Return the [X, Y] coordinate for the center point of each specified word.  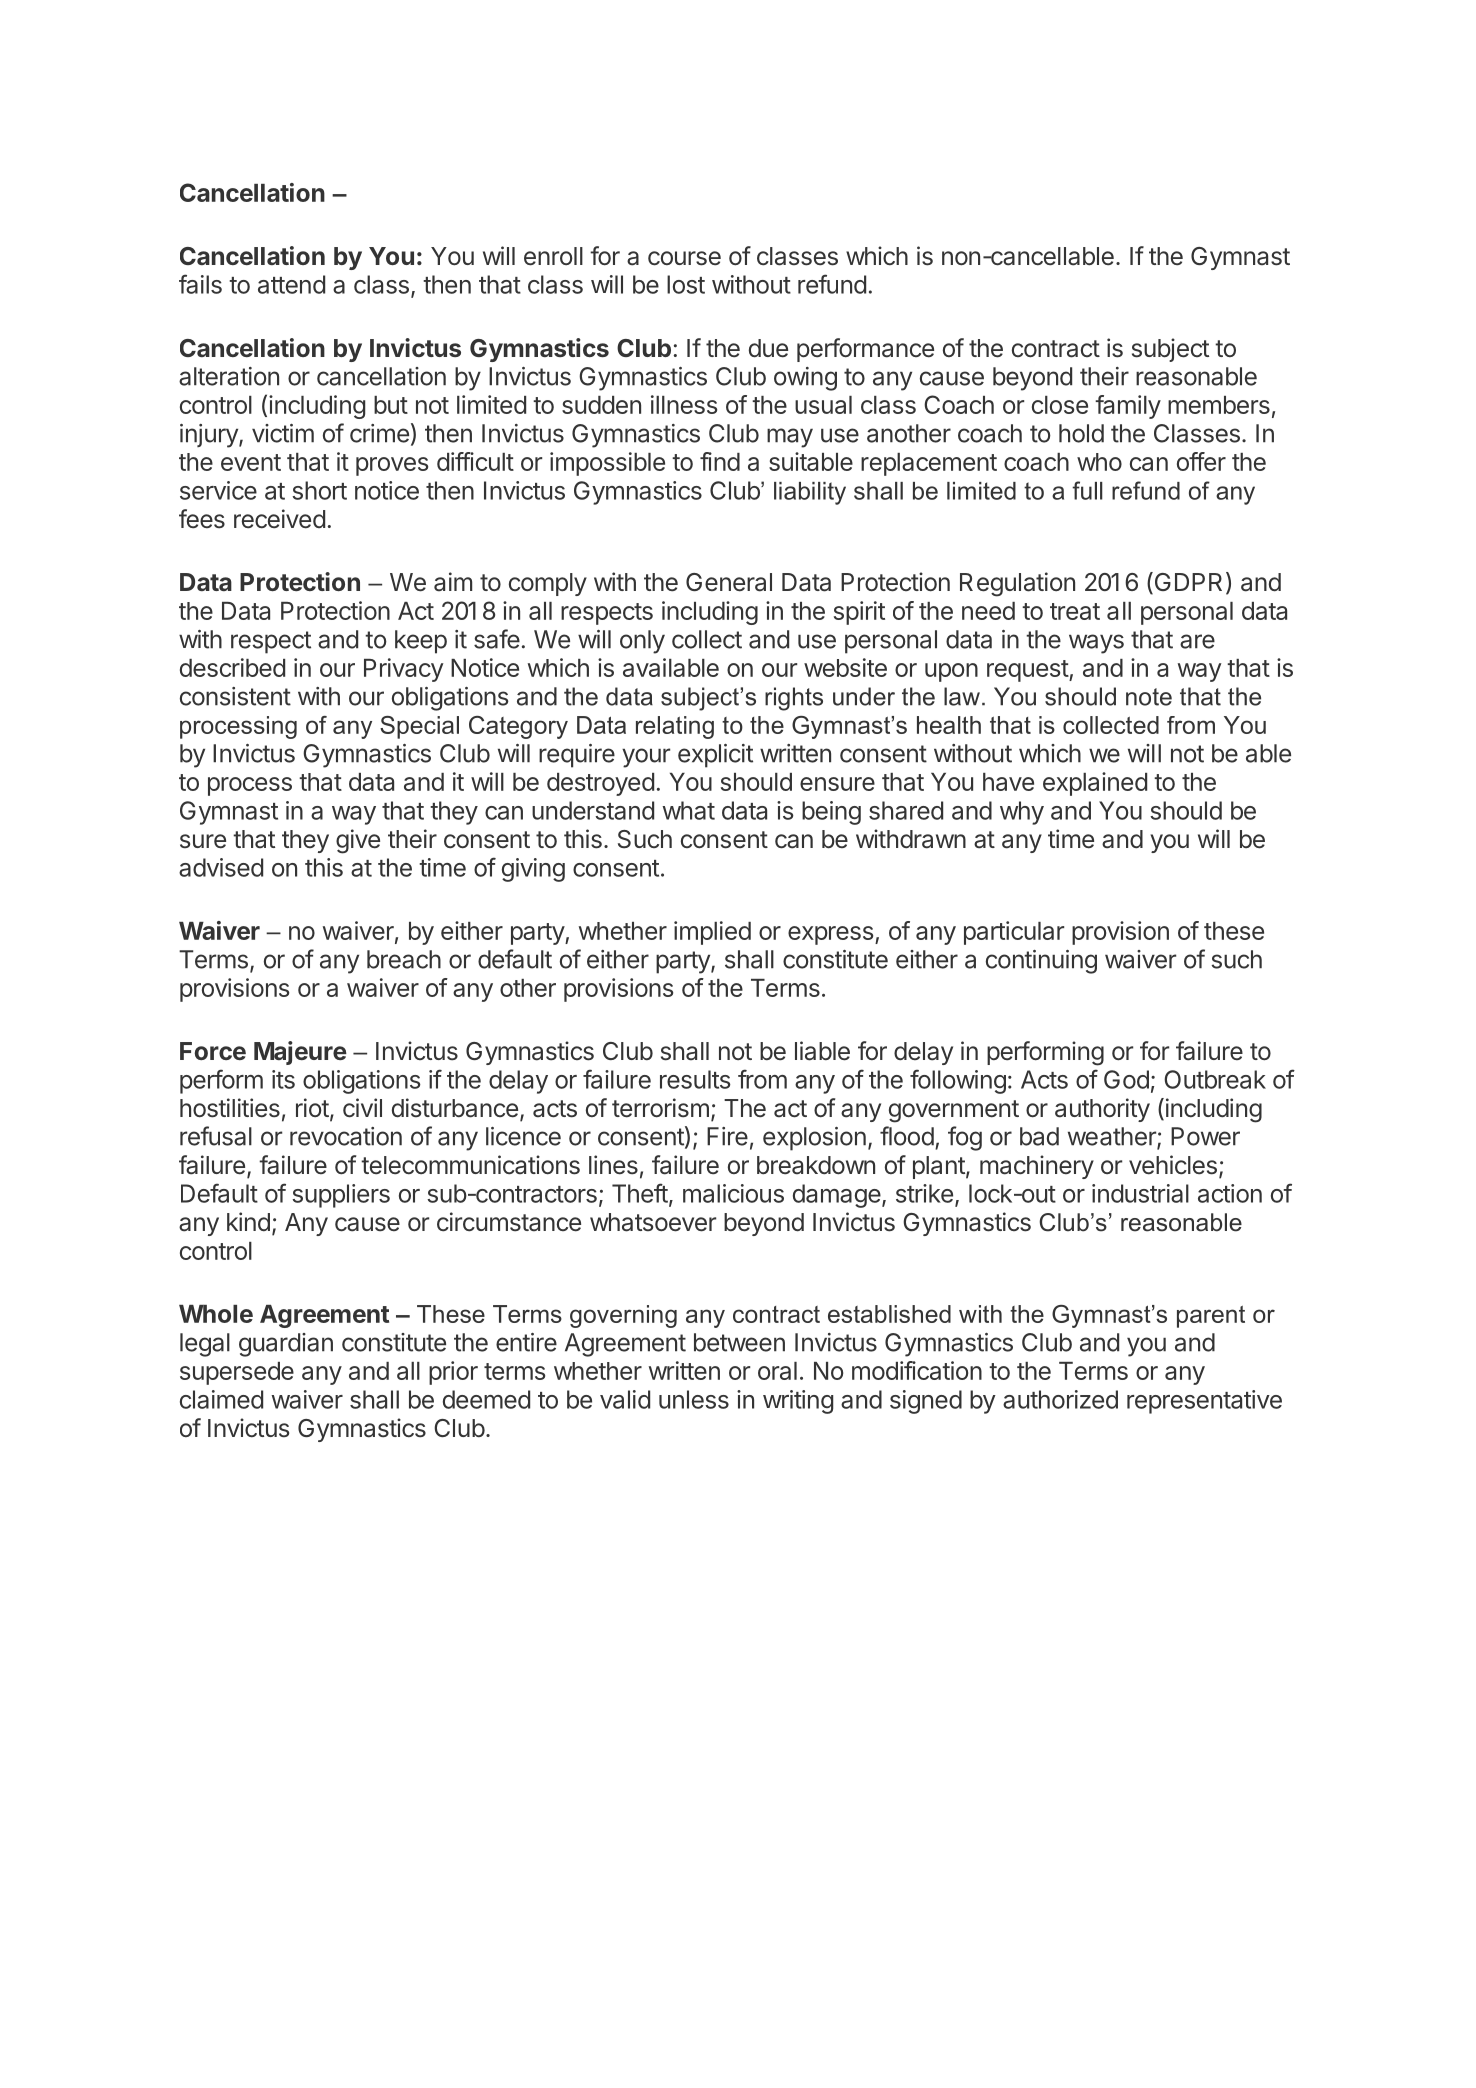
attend [291, 284]
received [279, 519]
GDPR [1187, 583]
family [1128, 407]
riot [312, 1107]
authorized [1060, 1399]
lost [686, 284]
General [729, 582]
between [739, 1342]
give [358, 841]
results [695, 1079]
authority [1102, 1110]
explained [1095, 784]
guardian [286, 1345]
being [831, 813]
